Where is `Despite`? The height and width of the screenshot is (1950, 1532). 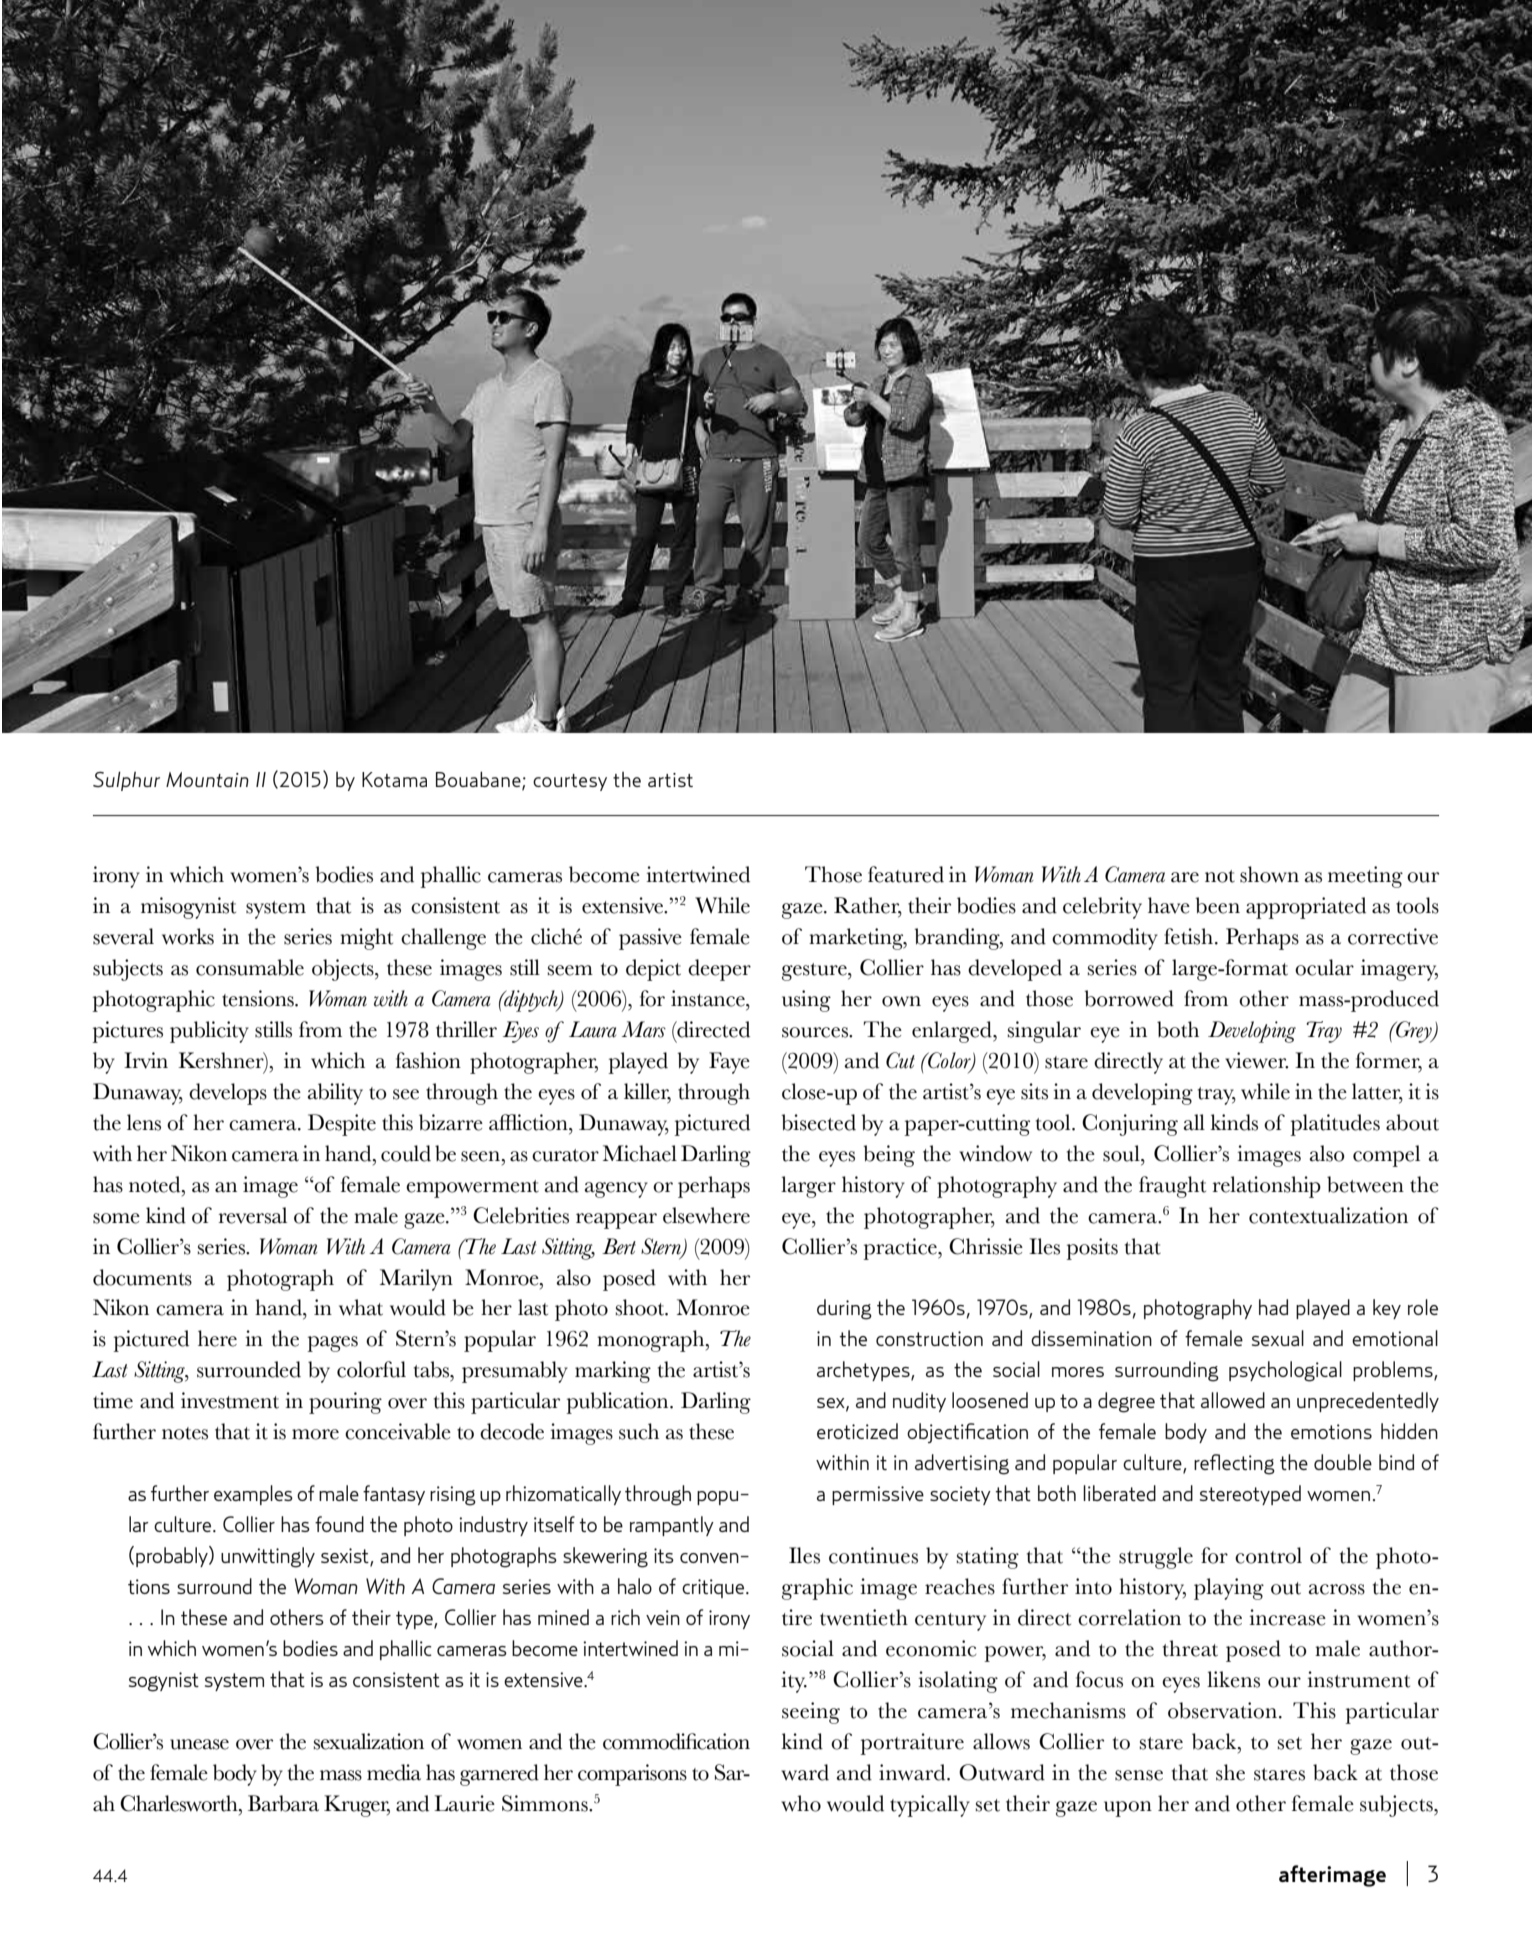 Despite is located at coordinates (342, 1125).
